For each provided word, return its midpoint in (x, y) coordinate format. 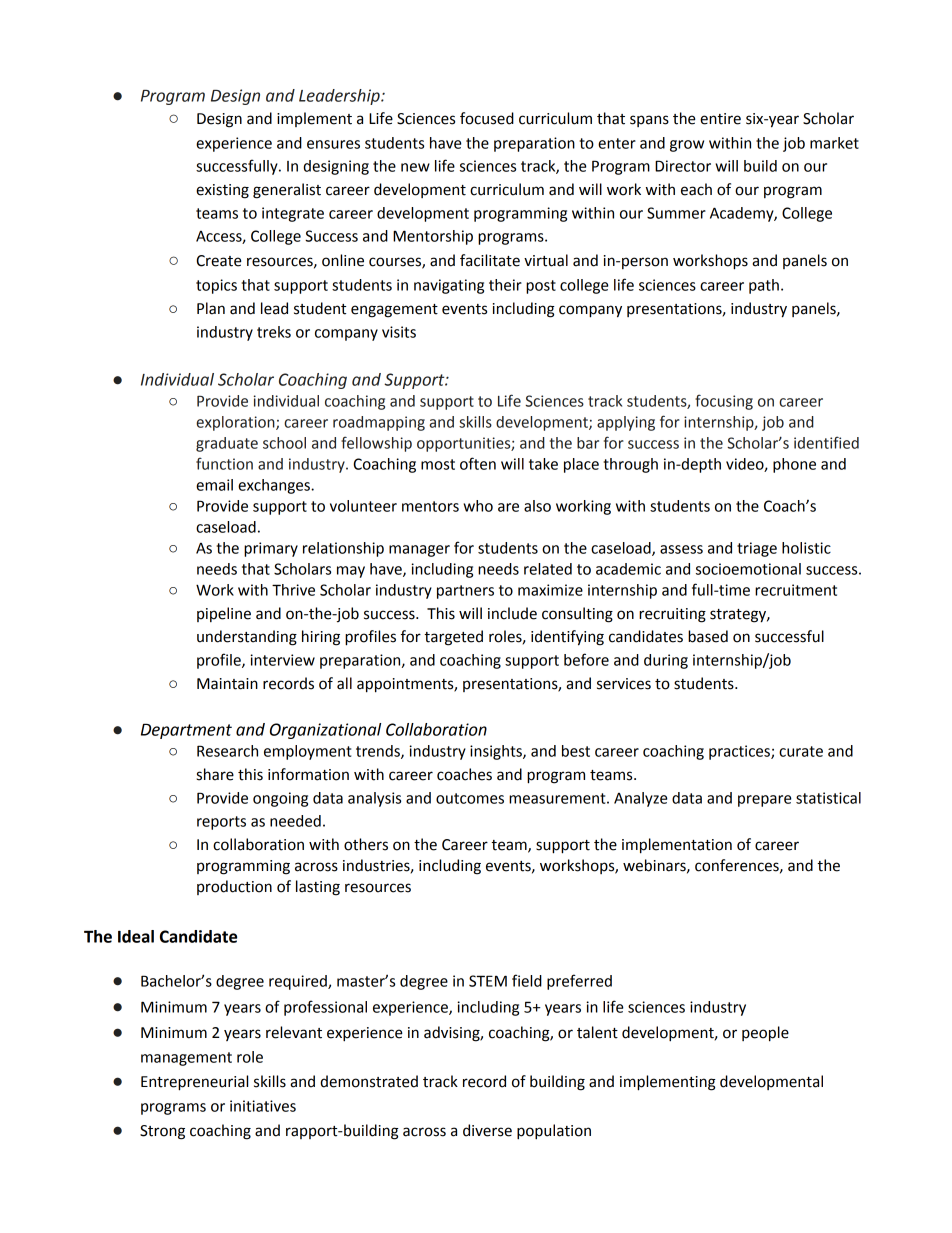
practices (740, 752)
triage (757, 549)
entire (720, 119)
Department (186, 731)
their (505, 285)
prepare (764, 801)
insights (497, 752)
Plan (211, 308)
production (234, 887)
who (478, 506)
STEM (488, 981)
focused (487, 118)
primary (271, 549)
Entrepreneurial (194, 1083)
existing (222, 191)
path (764, 286)
